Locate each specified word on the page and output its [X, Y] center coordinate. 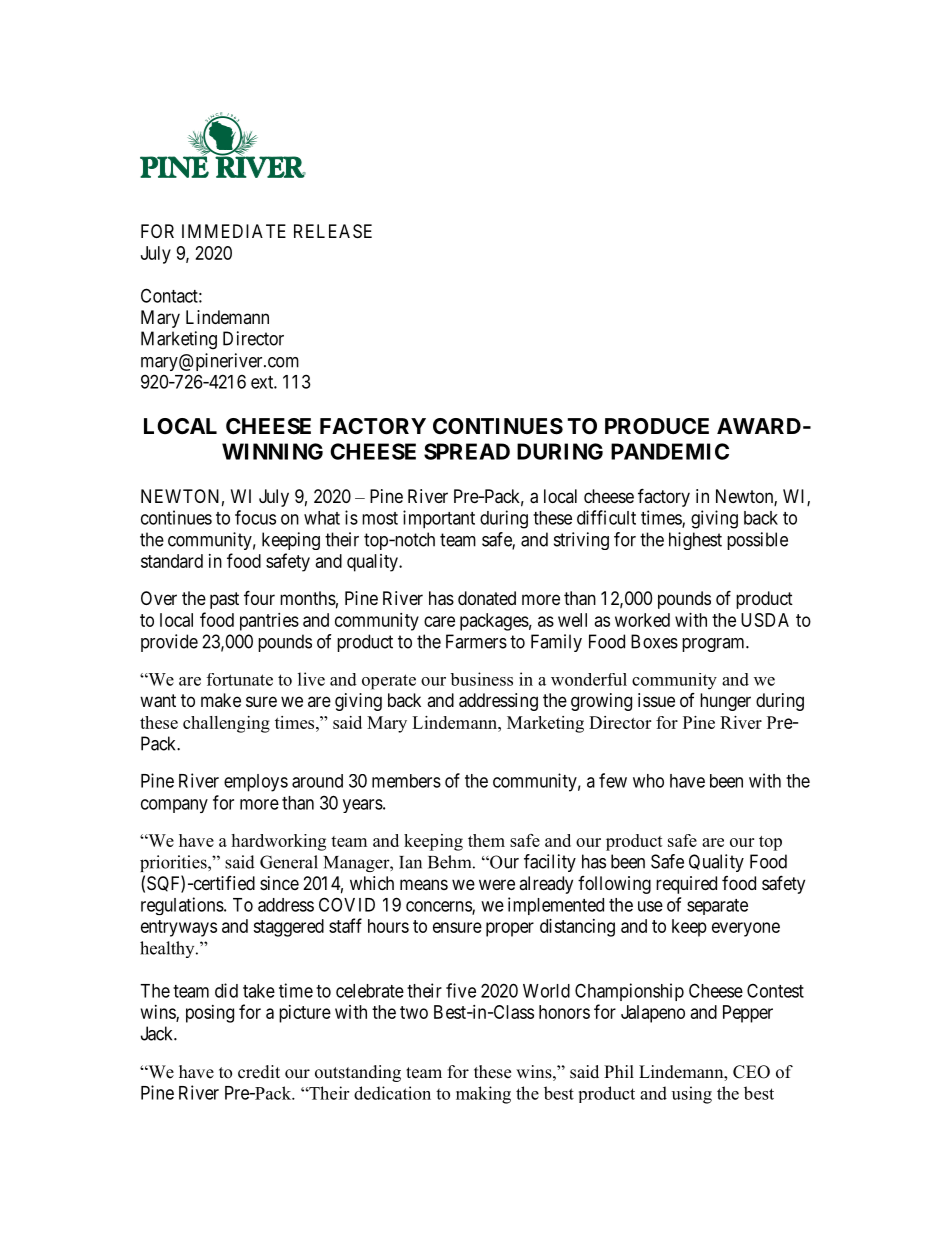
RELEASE [333, 231]
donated [487, 598]
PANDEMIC [670, 451]
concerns [439, 907]
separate [717, 907]
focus [255, 517]
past [224, 600]
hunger [725, 702]
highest [695, 541]
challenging [226, 724]
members [406, 781]
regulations [182, 906]
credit [259, 1072]
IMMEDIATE [234, 231]
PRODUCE [657, 426]
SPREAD [467, 451]
